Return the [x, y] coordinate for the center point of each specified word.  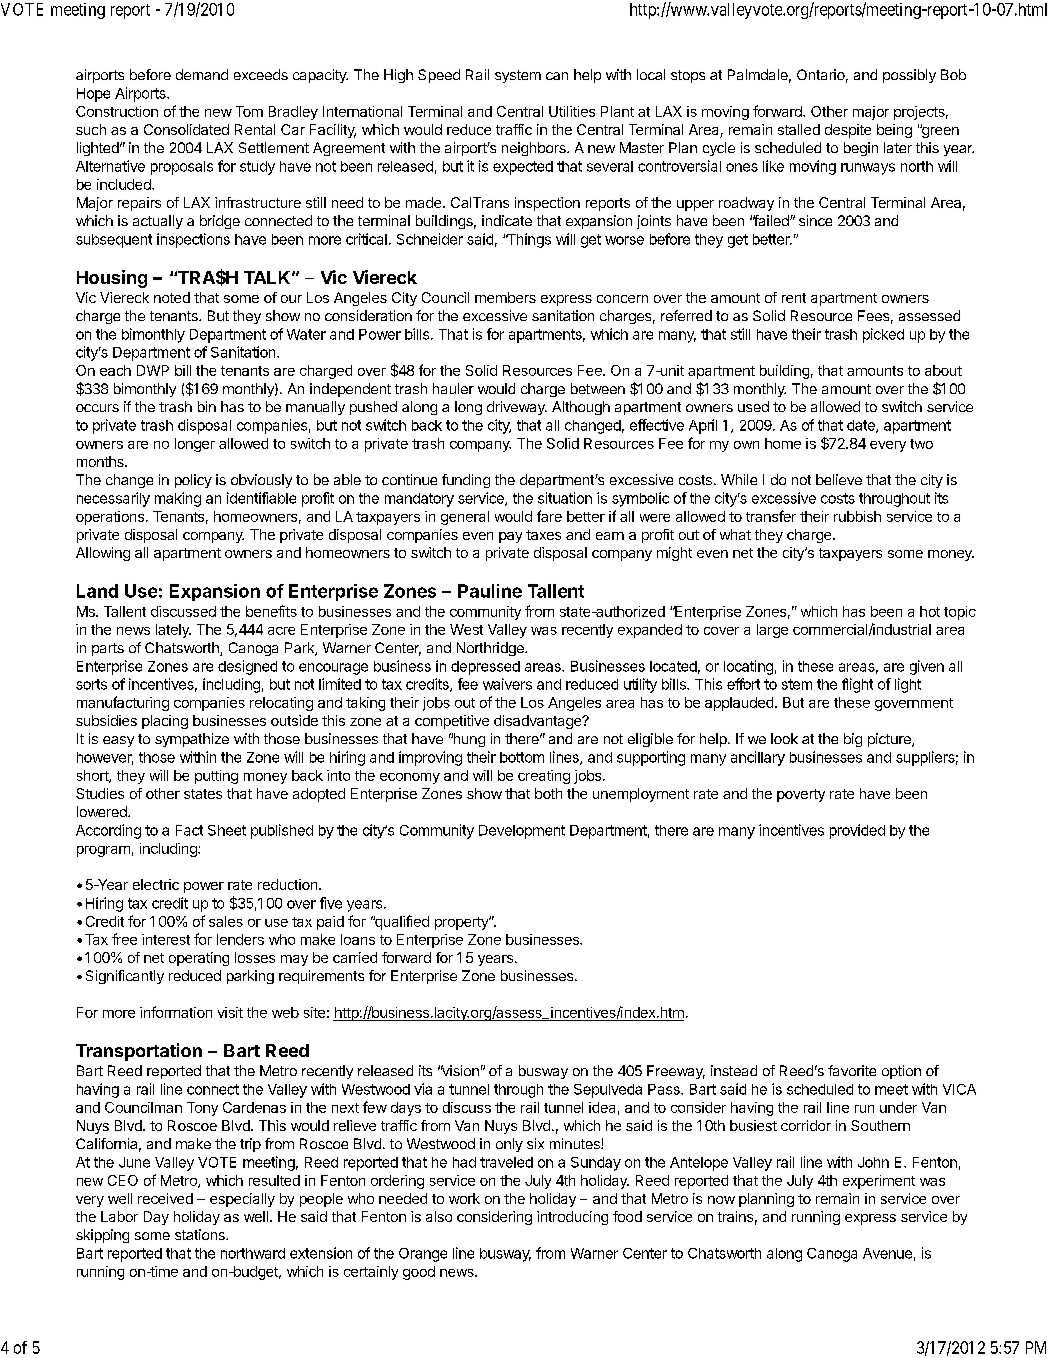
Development [522, 832]
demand [202, 74]
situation [565, 498]
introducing [572, 1218]
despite [848, 131]
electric [156, 884]
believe [839, 479]
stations [201, 1234]
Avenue [887, 1253]
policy [193, 481]
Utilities [572, 111]
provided [857, 831]
